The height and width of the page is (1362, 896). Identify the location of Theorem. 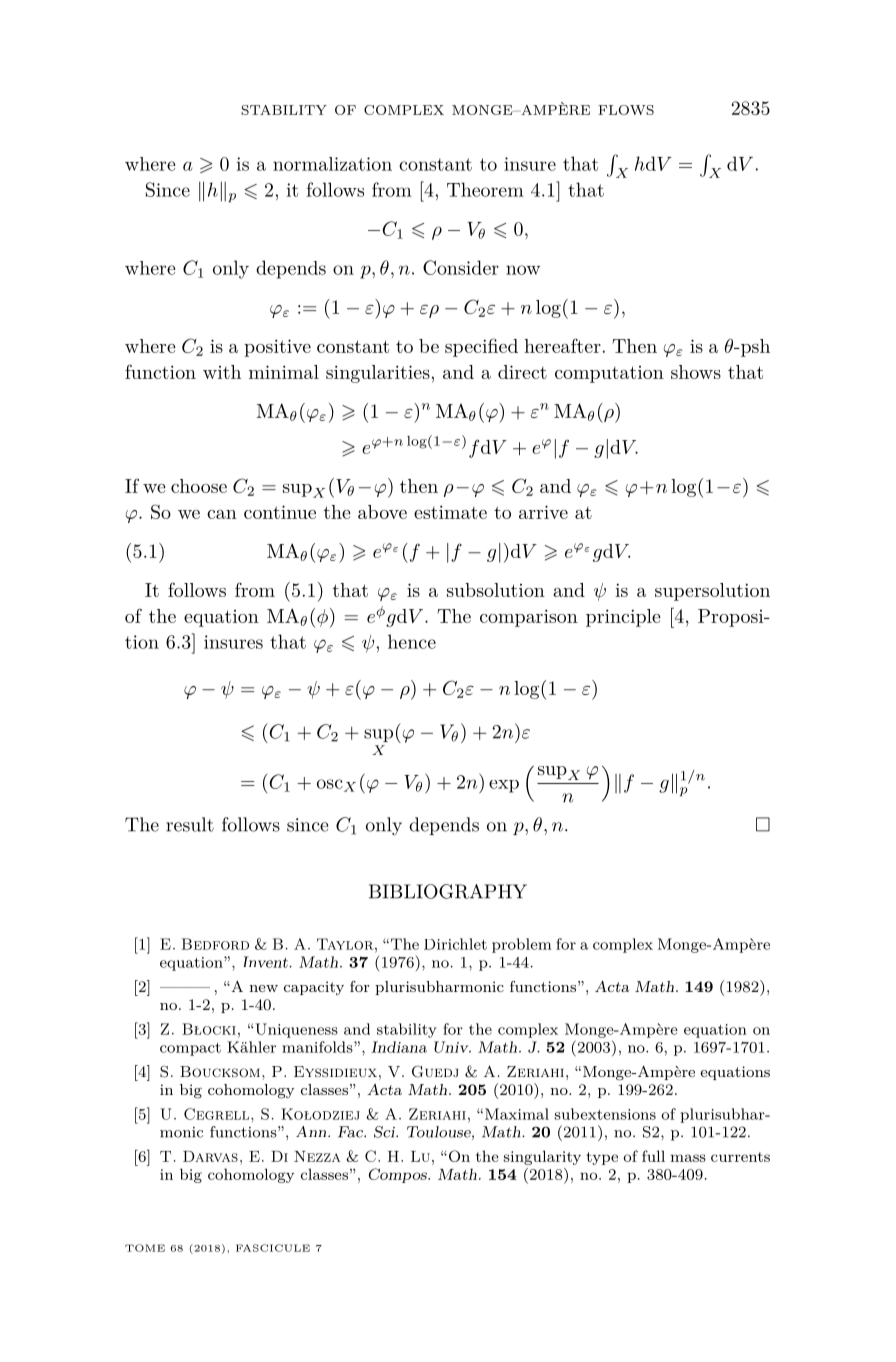
(485, 189).
